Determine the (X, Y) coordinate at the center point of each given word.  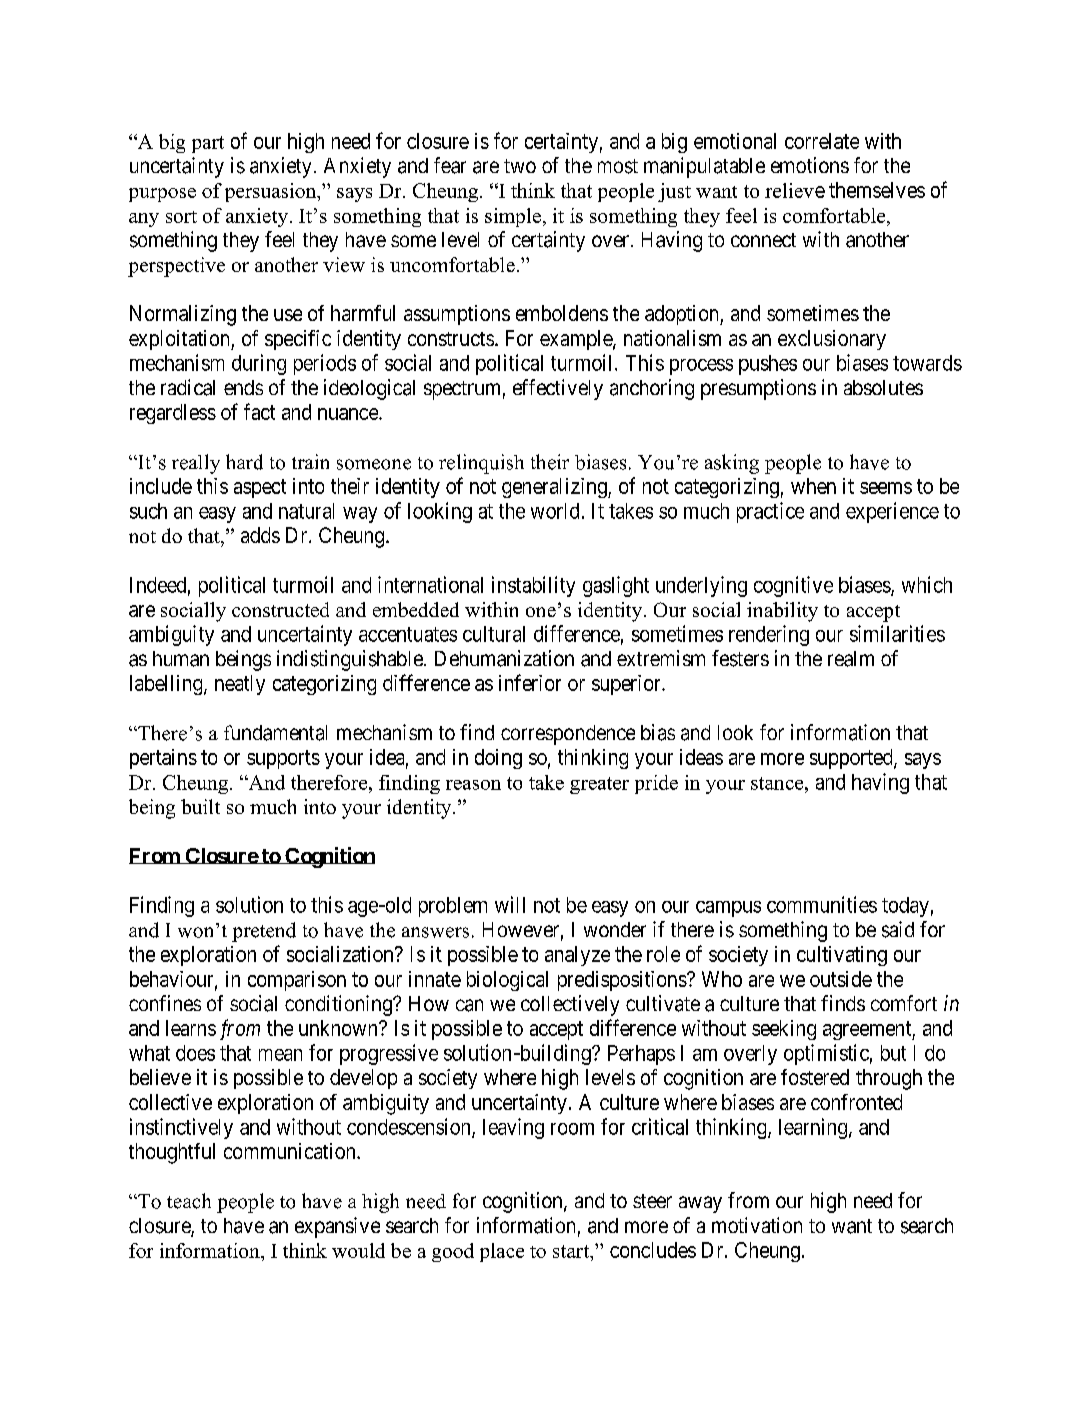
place (502, 1252)
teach (189, 1201)
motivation (757, 1225)
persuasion (272, 192)
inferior (530, 682)
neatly (240, 685)
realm (851, 659)
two (520, 166)
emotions (810, 165)
